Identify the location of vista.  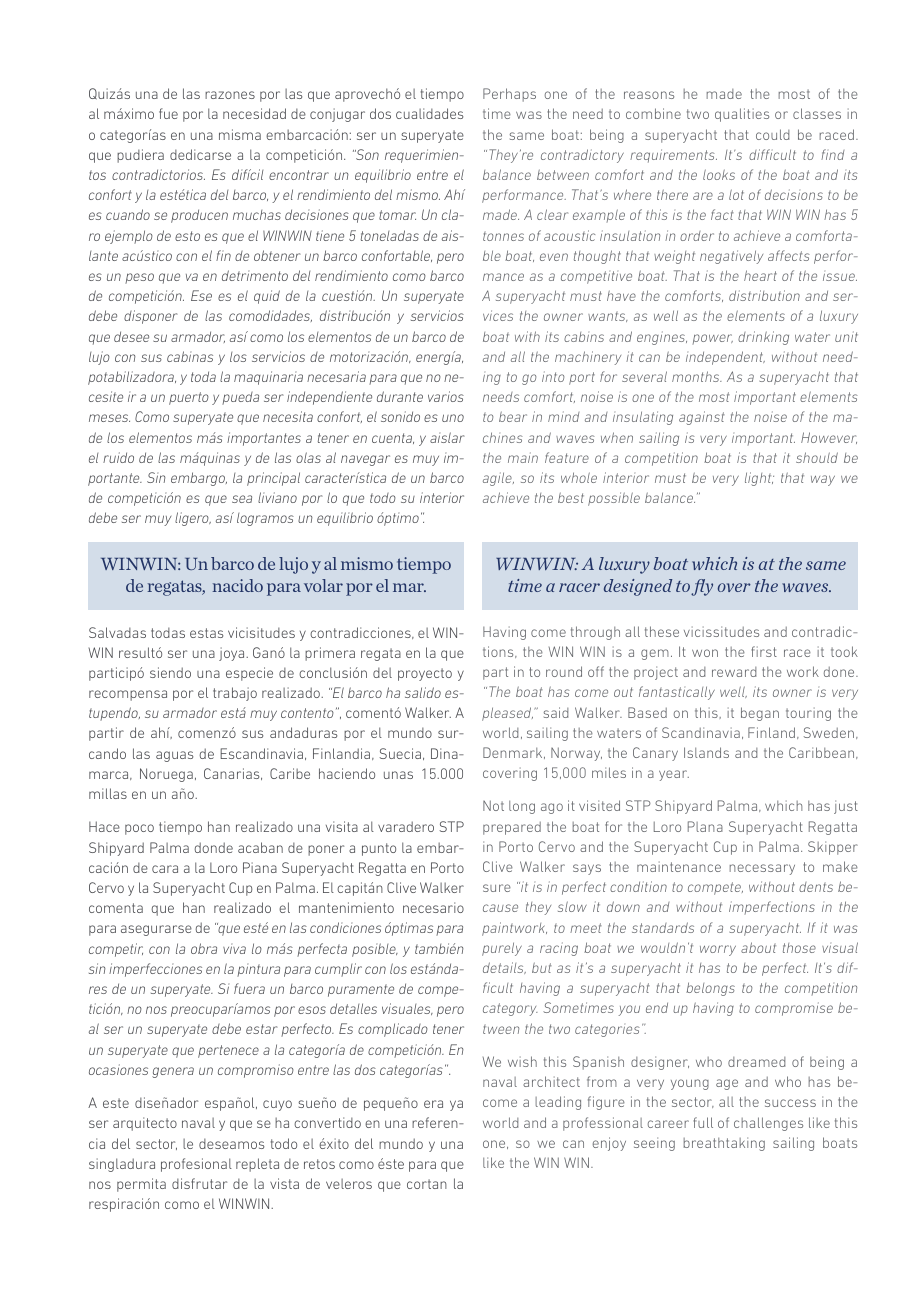
(284, 1183).
